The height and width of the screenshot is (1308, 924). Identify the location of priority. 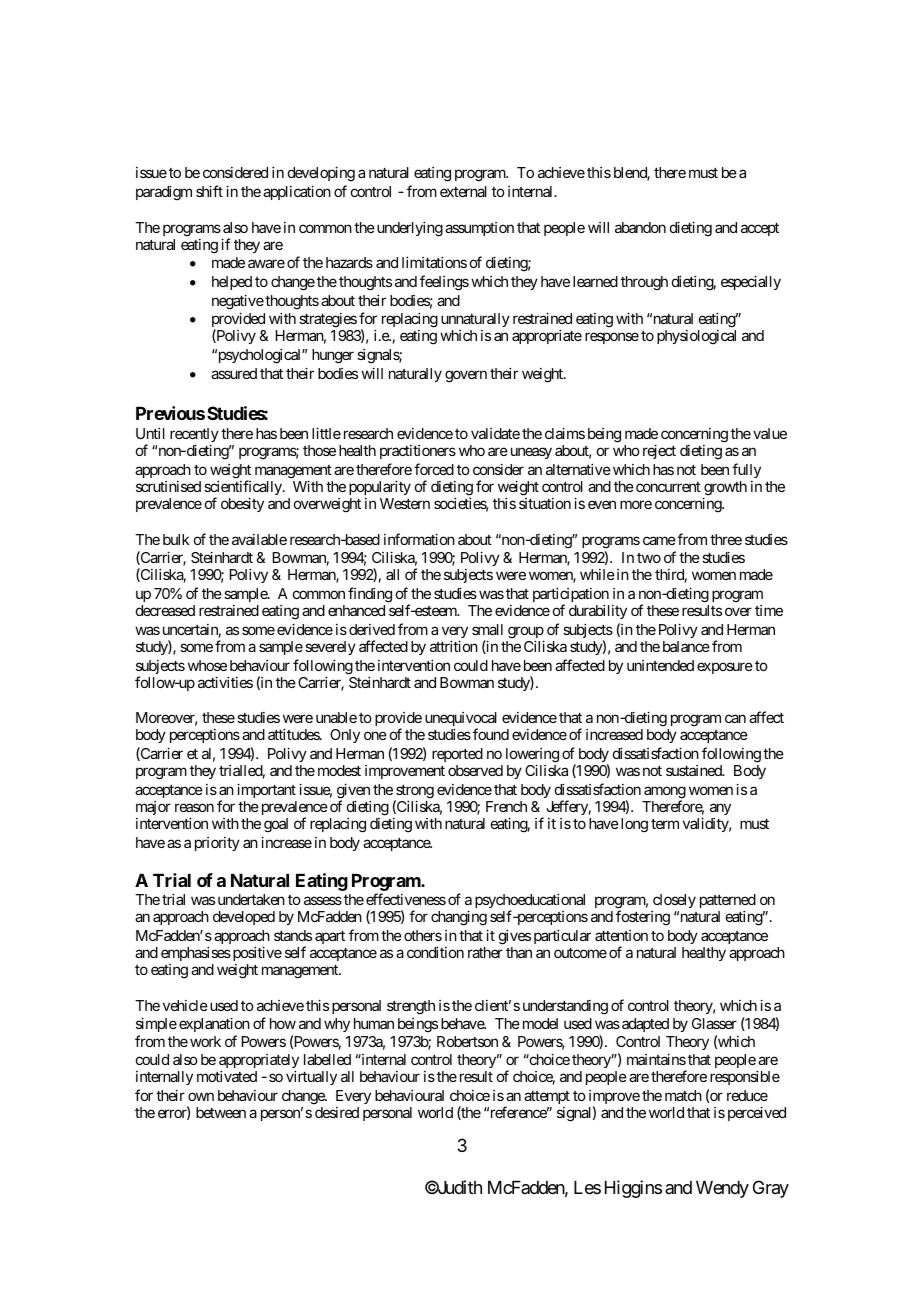
(217, 844).
